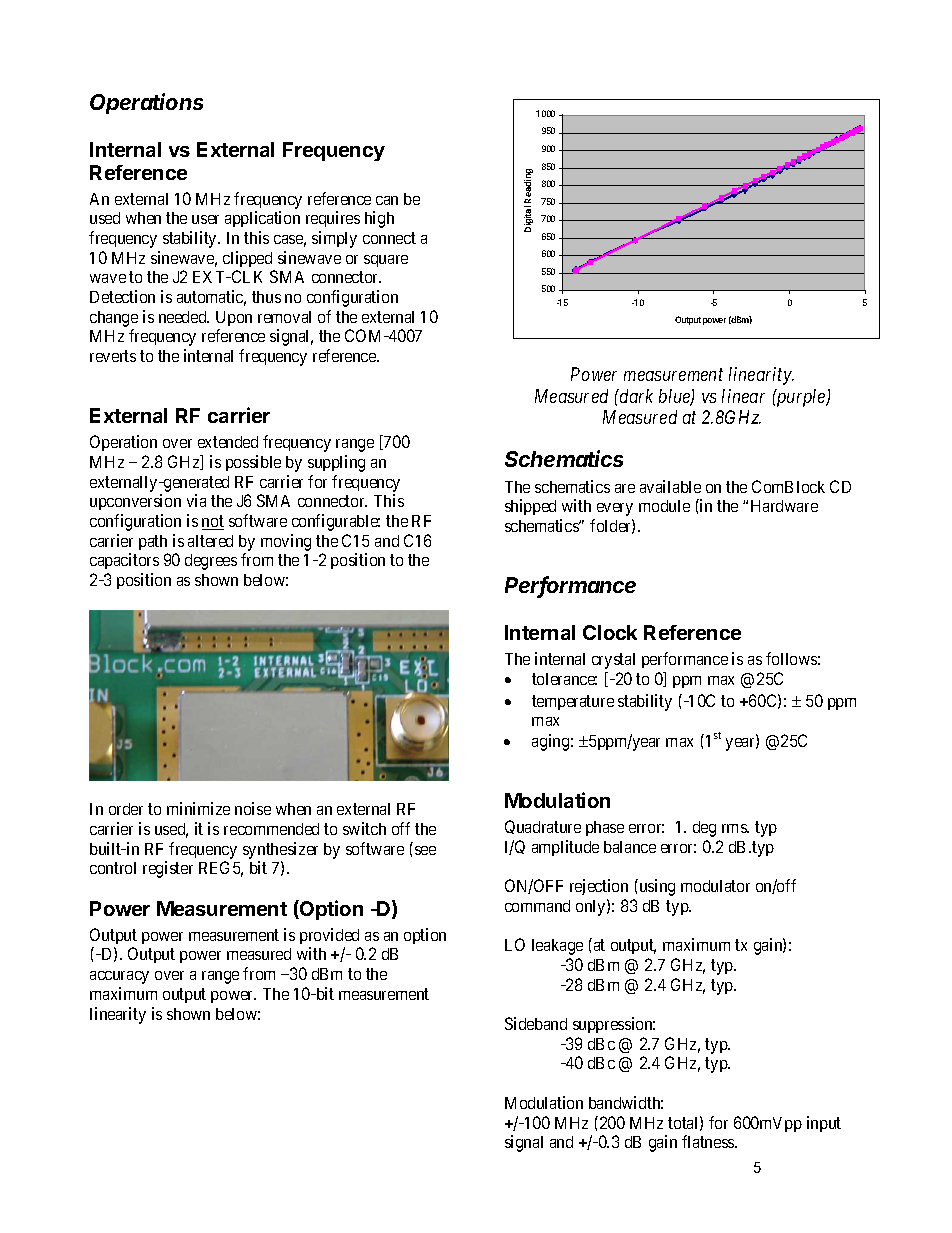  What do you see at coordinates (784, 506) in the image?
I see `Hardware` at bounding box center [784, 506].
